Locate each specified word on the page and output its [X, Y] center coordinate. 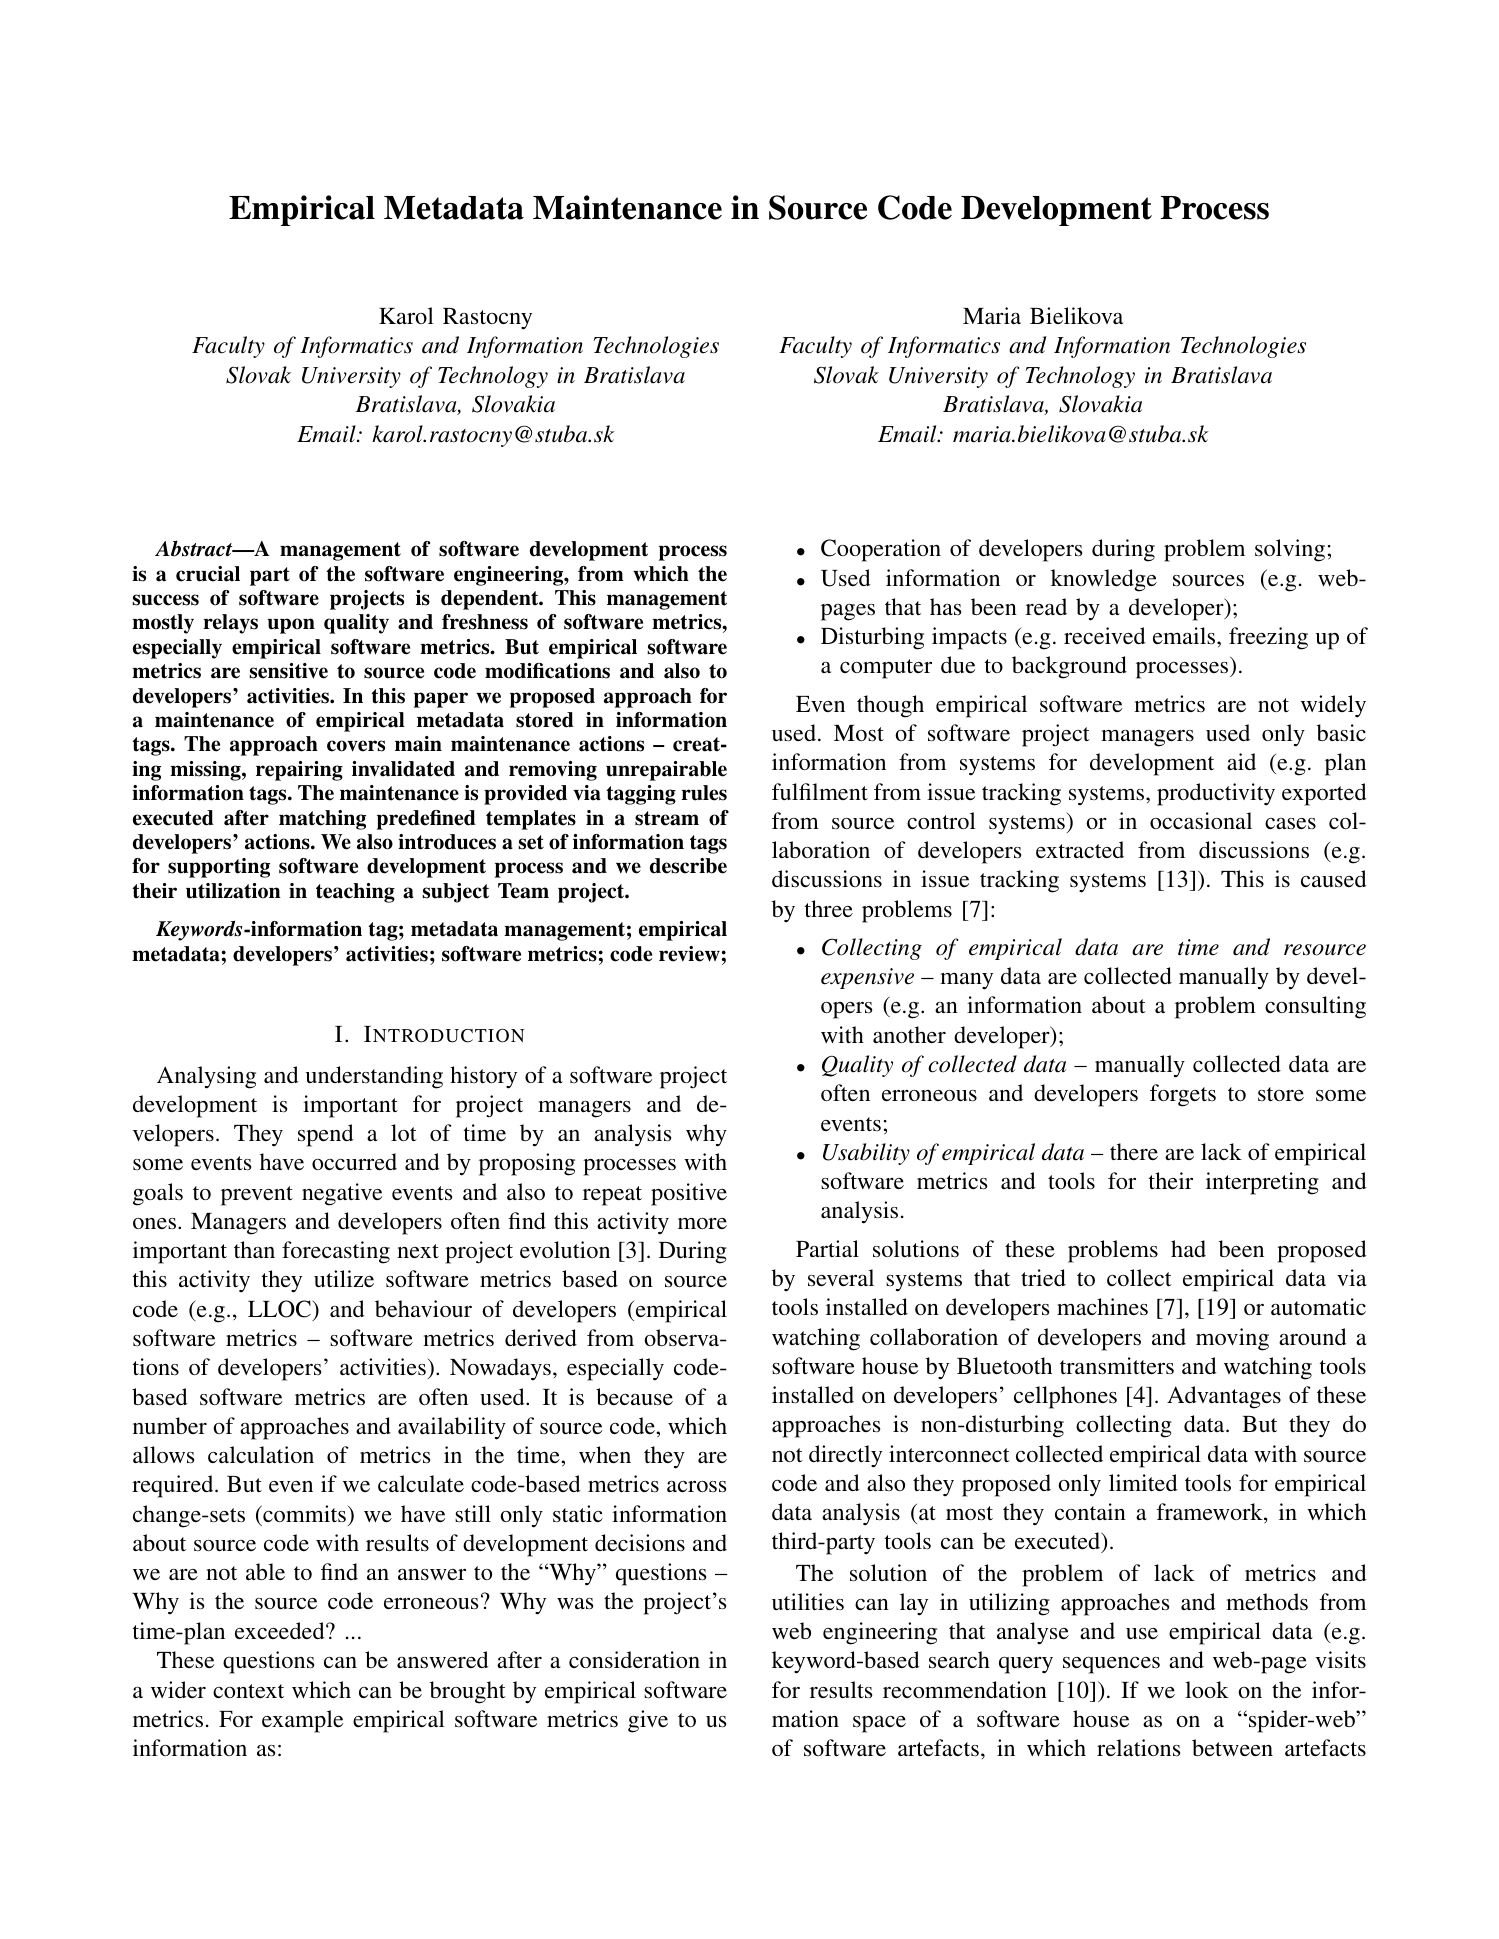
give [648, 1721]
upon [291, 626]
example [302, 1721]
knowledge [1104, 580]
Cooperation [881, 550]
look [1207, 1689]
